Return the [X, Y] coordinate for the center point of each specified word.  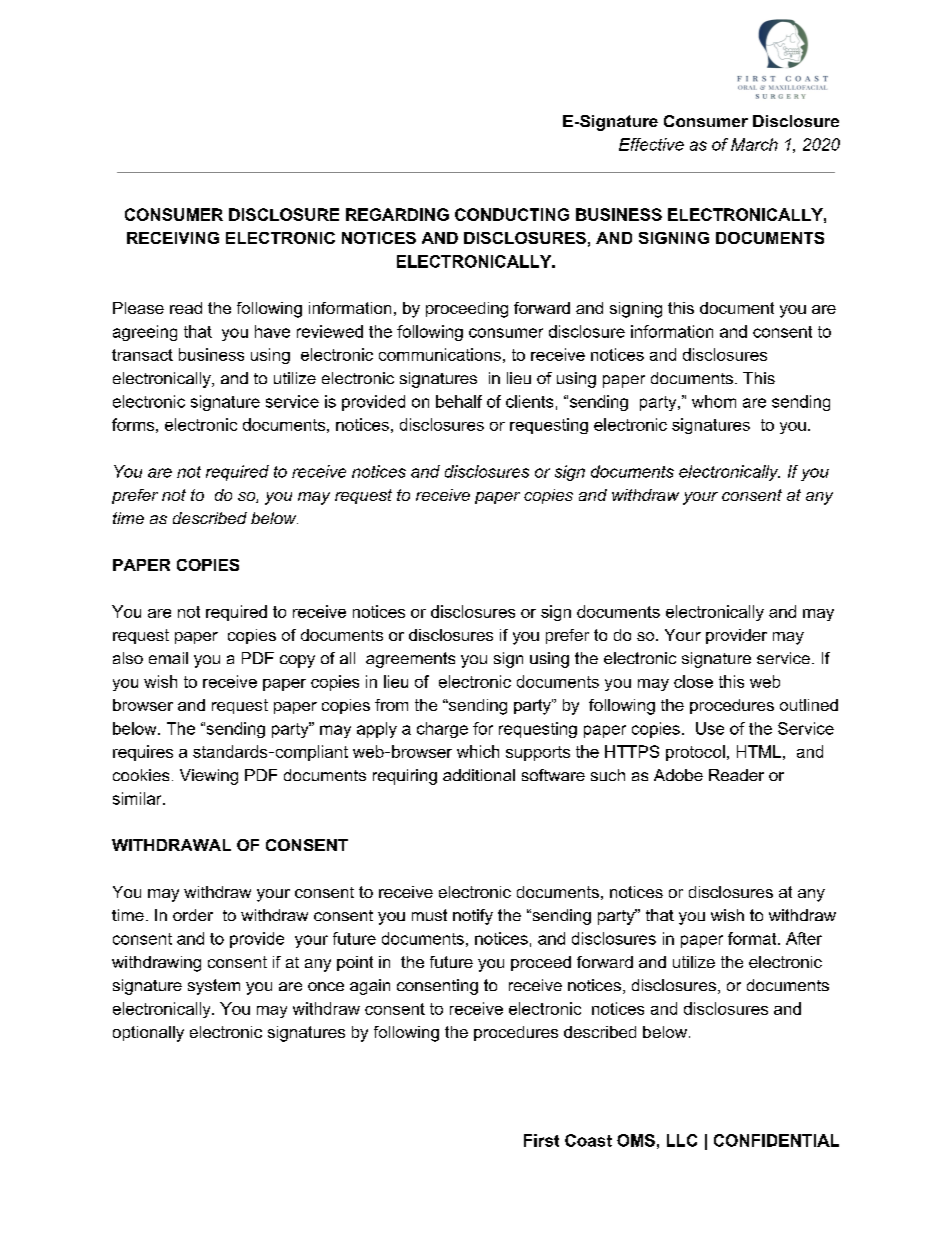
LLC [682, 1140]
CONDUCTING [512, 214]
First [541, 1140]
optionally [148, 1034]
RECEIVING [173, 238]
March [754, 144]
